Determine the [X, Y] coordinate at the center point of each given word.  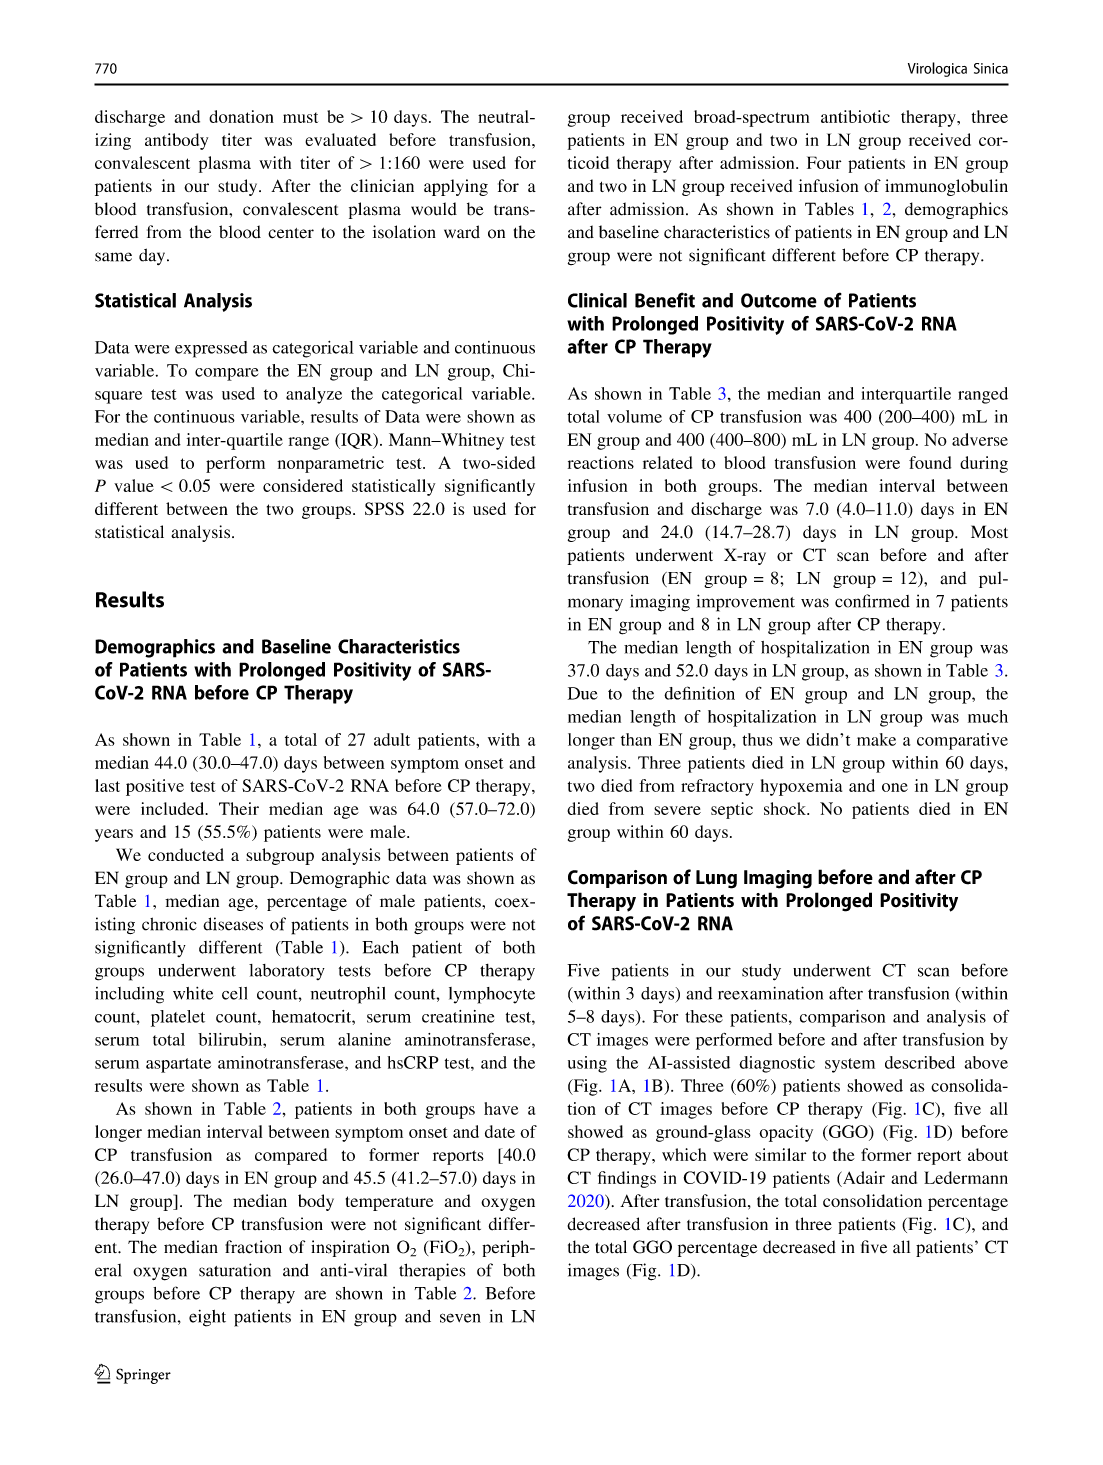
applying [456, 187]
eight [207, 1318]
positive [155, 787]
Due [583, 693]
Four [824, 162]
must [300, 117]
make [876, 739]
